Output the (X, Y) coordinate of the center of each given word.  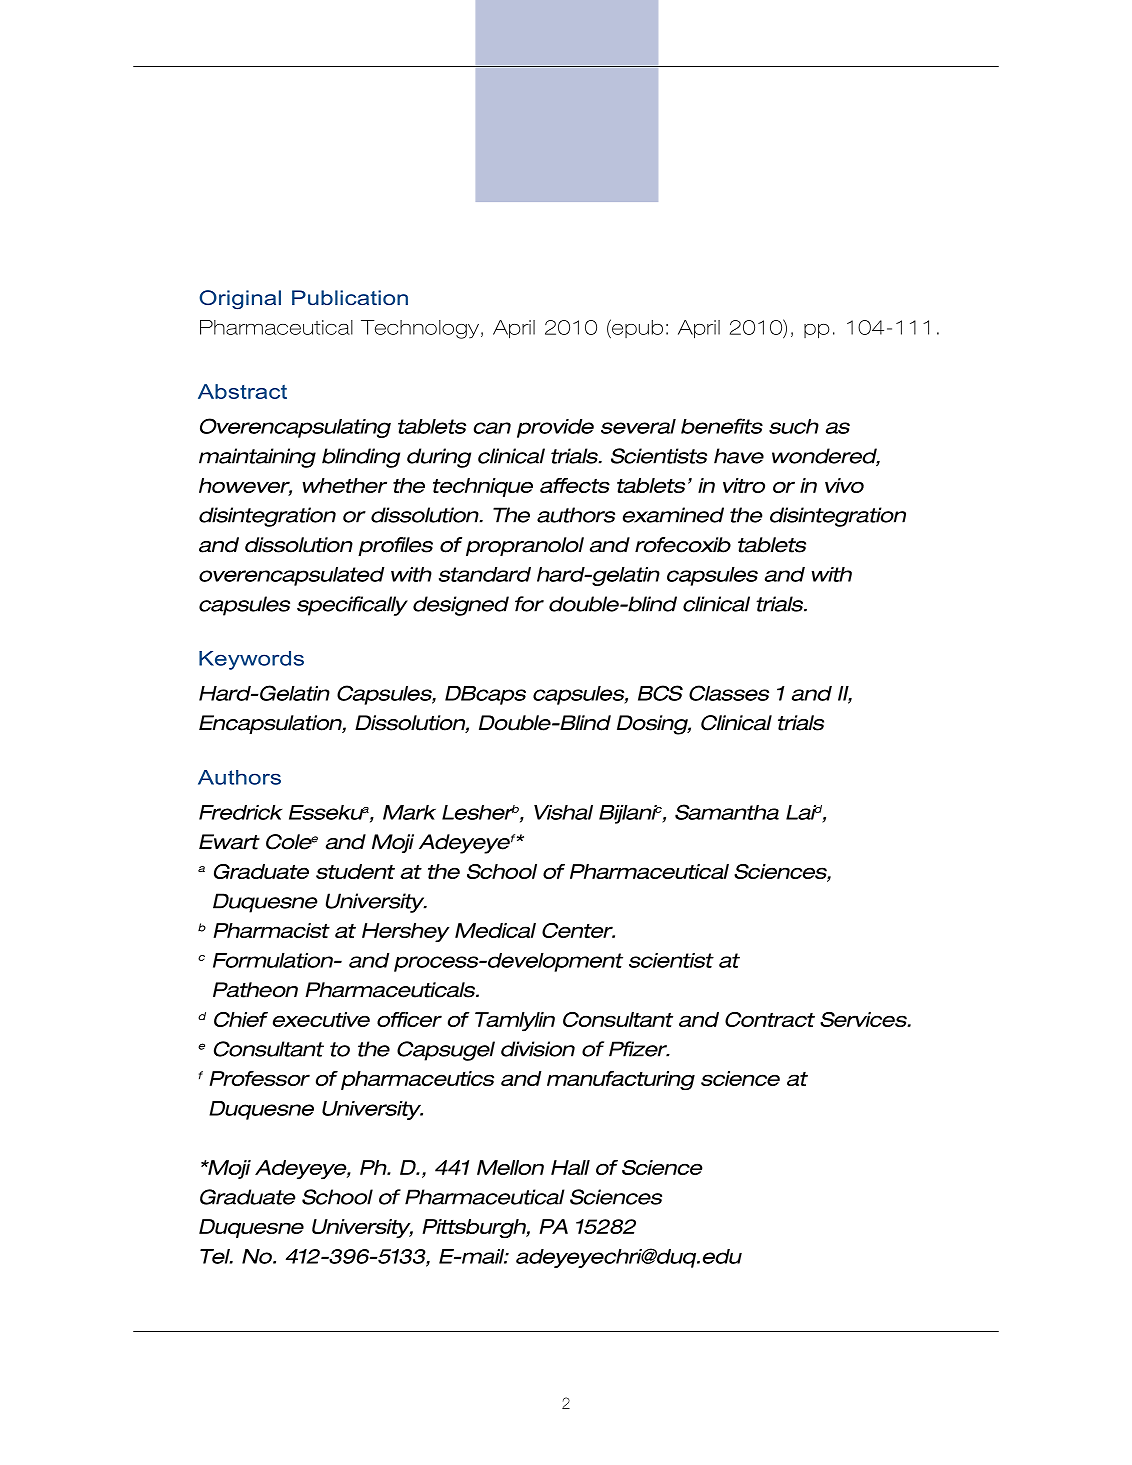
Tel (216, 1256)
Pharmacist (271, 930)
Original (240, 300)
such (794, 426)
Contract (770, 1019)
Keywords (251, 660)
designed (461, 606)
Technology (420, 329)
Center (578, 930)
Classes (729, 693)
